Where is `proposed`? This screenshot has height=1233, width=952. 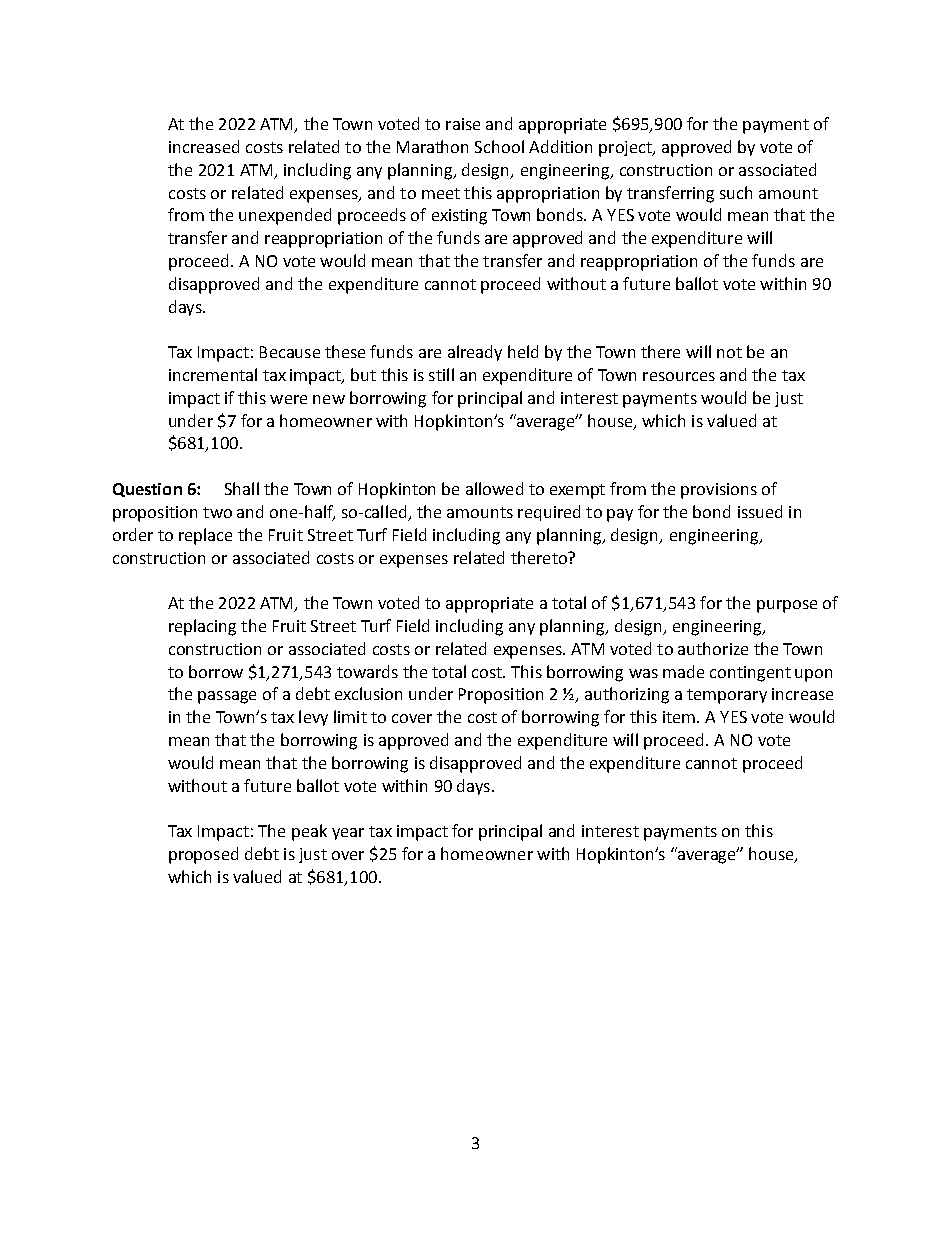
proposed is located at coordinates (203, 855).
